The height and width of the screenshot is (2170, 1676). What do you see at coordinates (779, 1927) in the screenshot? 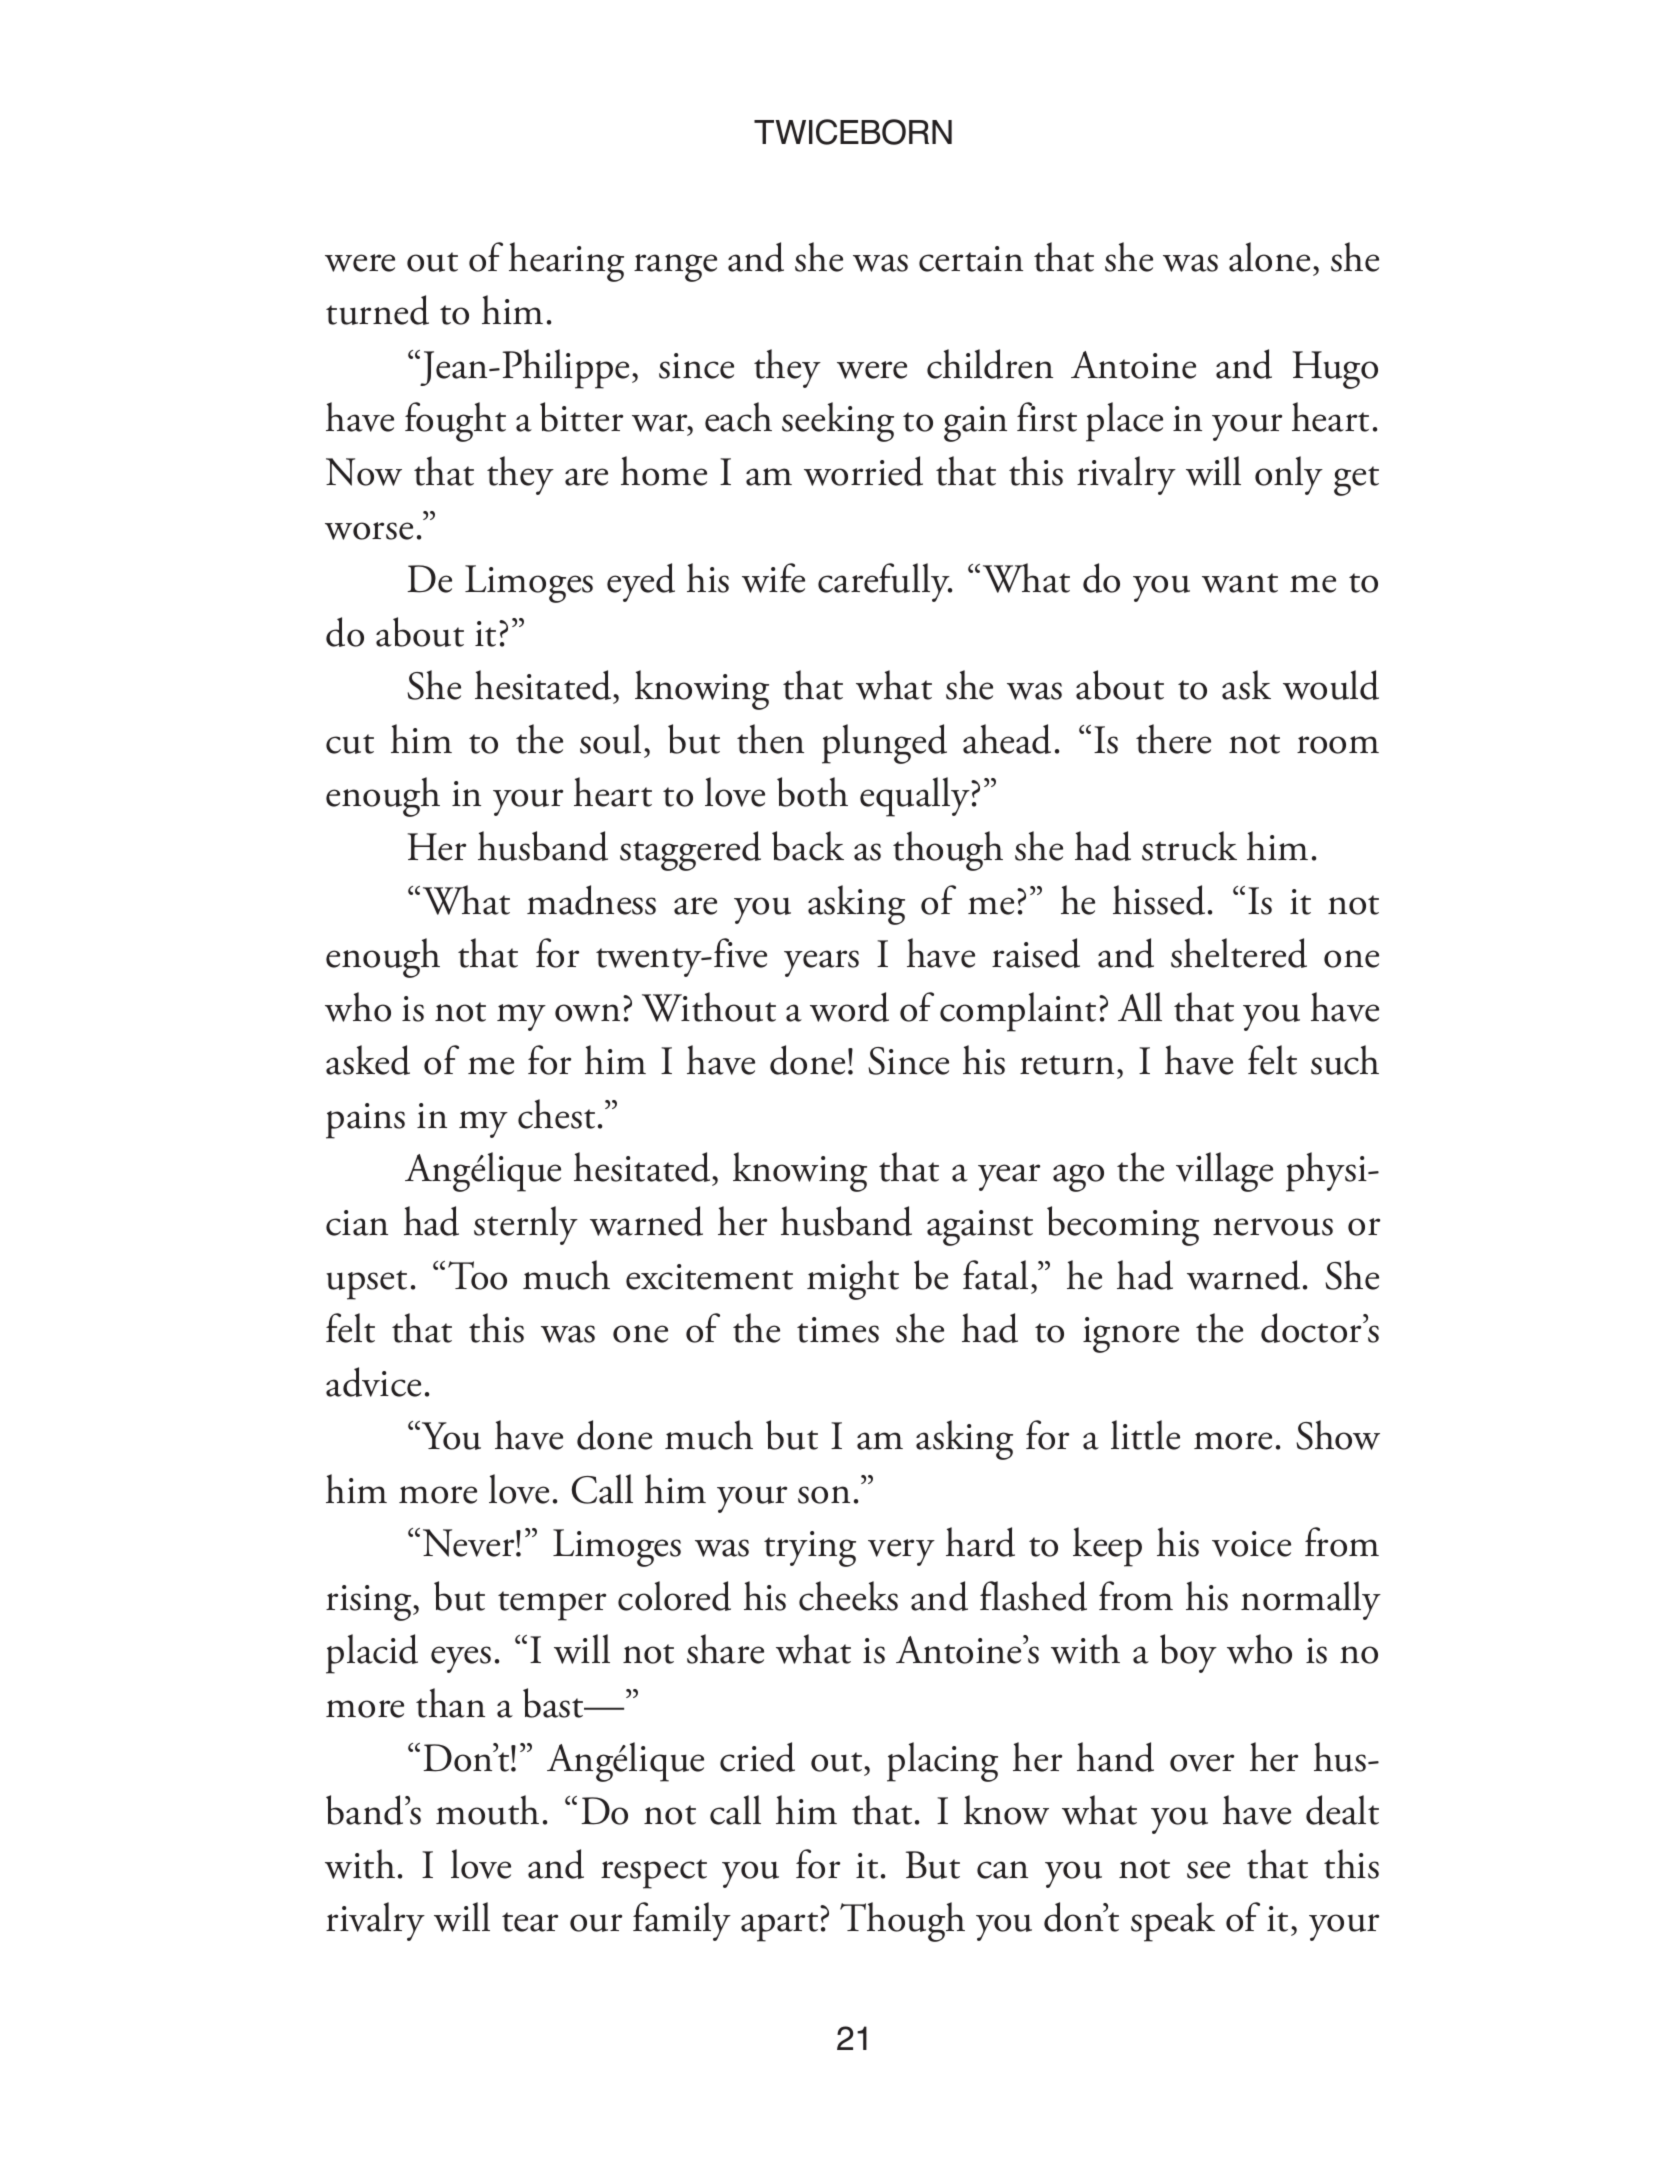
I see `apart` at bounding box center [779, 1927].
